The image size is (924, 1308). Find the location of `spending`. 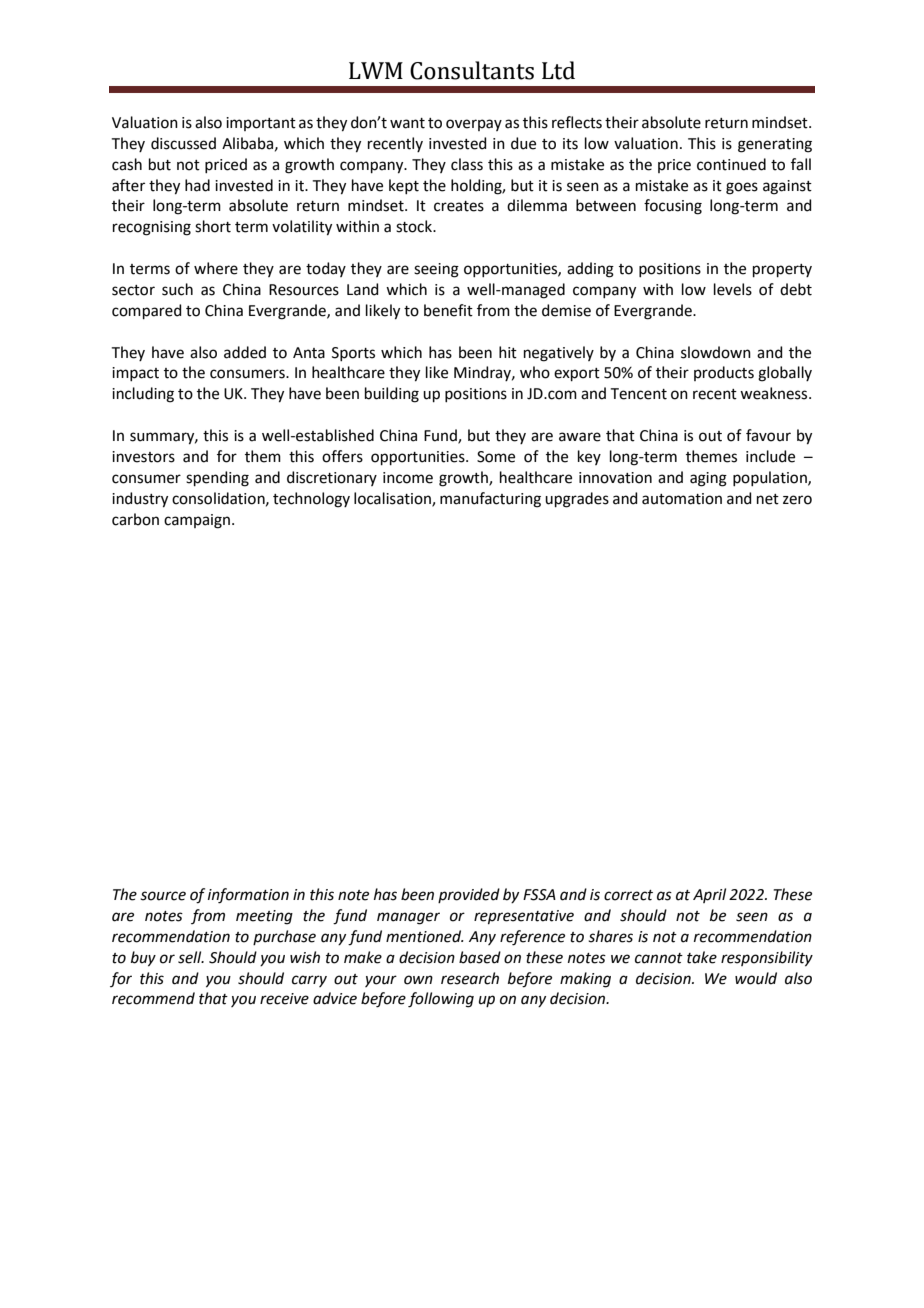

spending is located at coordinates (217, 479).
